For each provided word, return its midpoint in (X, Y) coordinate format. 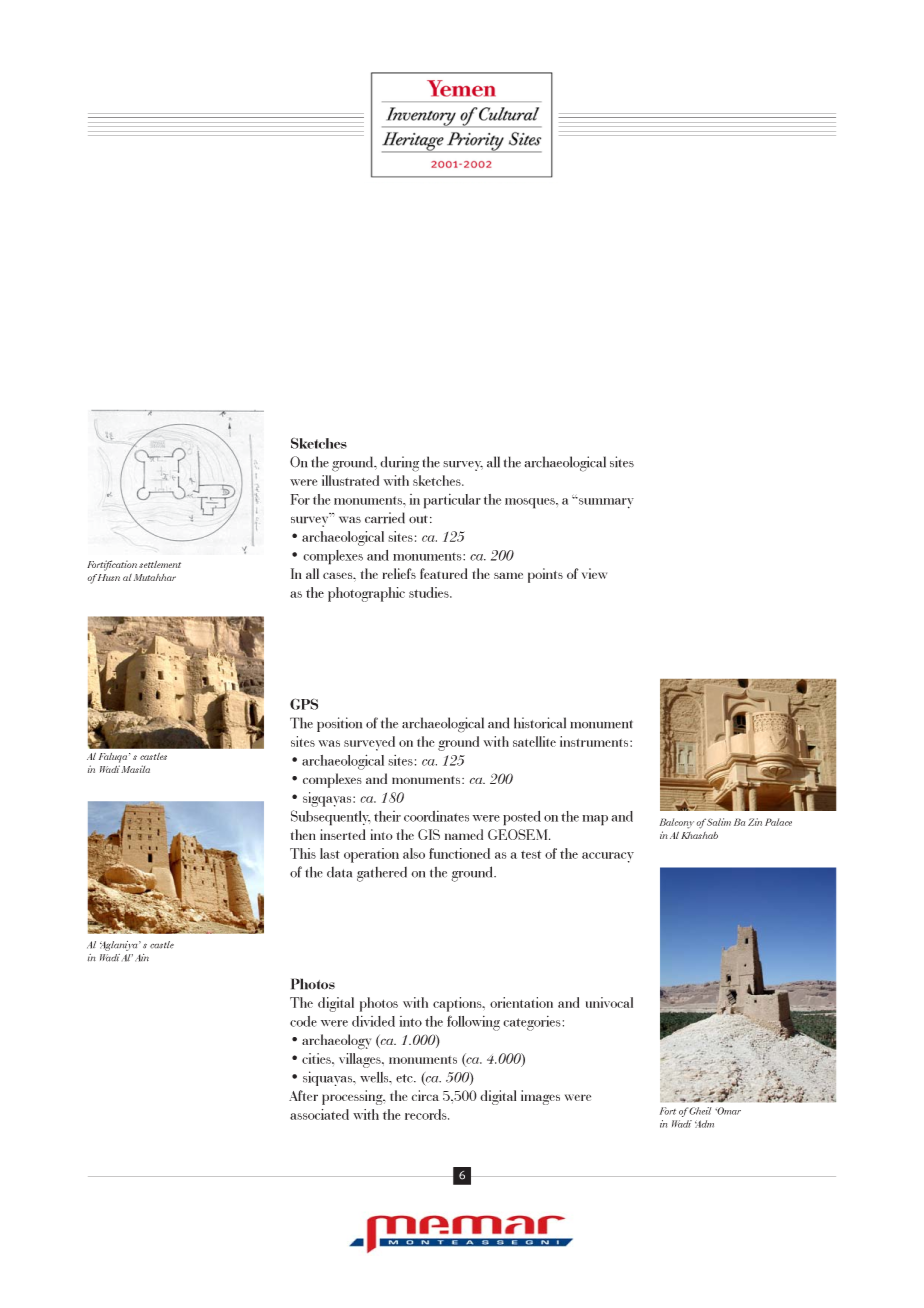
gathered (382, 874)
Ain (142, 958)
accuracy (608, 857)
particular (452, 501)
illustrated (350, 480)
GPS (304, 704)
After (303, 1095)
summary (605, 502)
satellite (534, 741)
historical (540, 723)
